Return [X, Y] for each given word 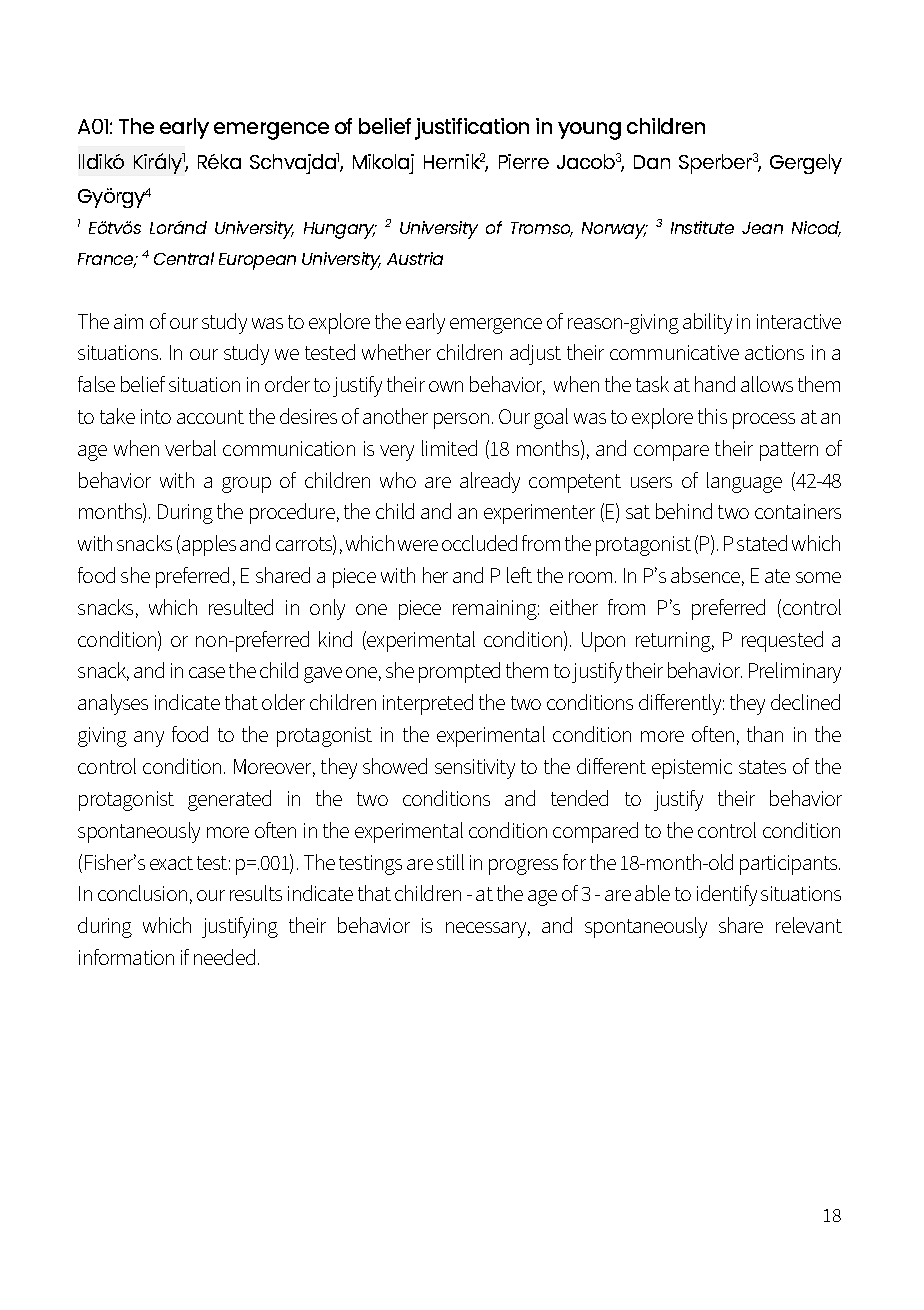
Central [184, 258]
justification [472, 129]
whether [396, 352]
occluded [479, 543]
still [450, 862]
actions [774, 352]
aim [128, 321]
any [149, 739]
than [765, 734]
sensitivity [475, 769]
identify [727, 895]
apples [209, 545]
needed [224, 957]
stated [762, 543]
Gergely [806, 164]
